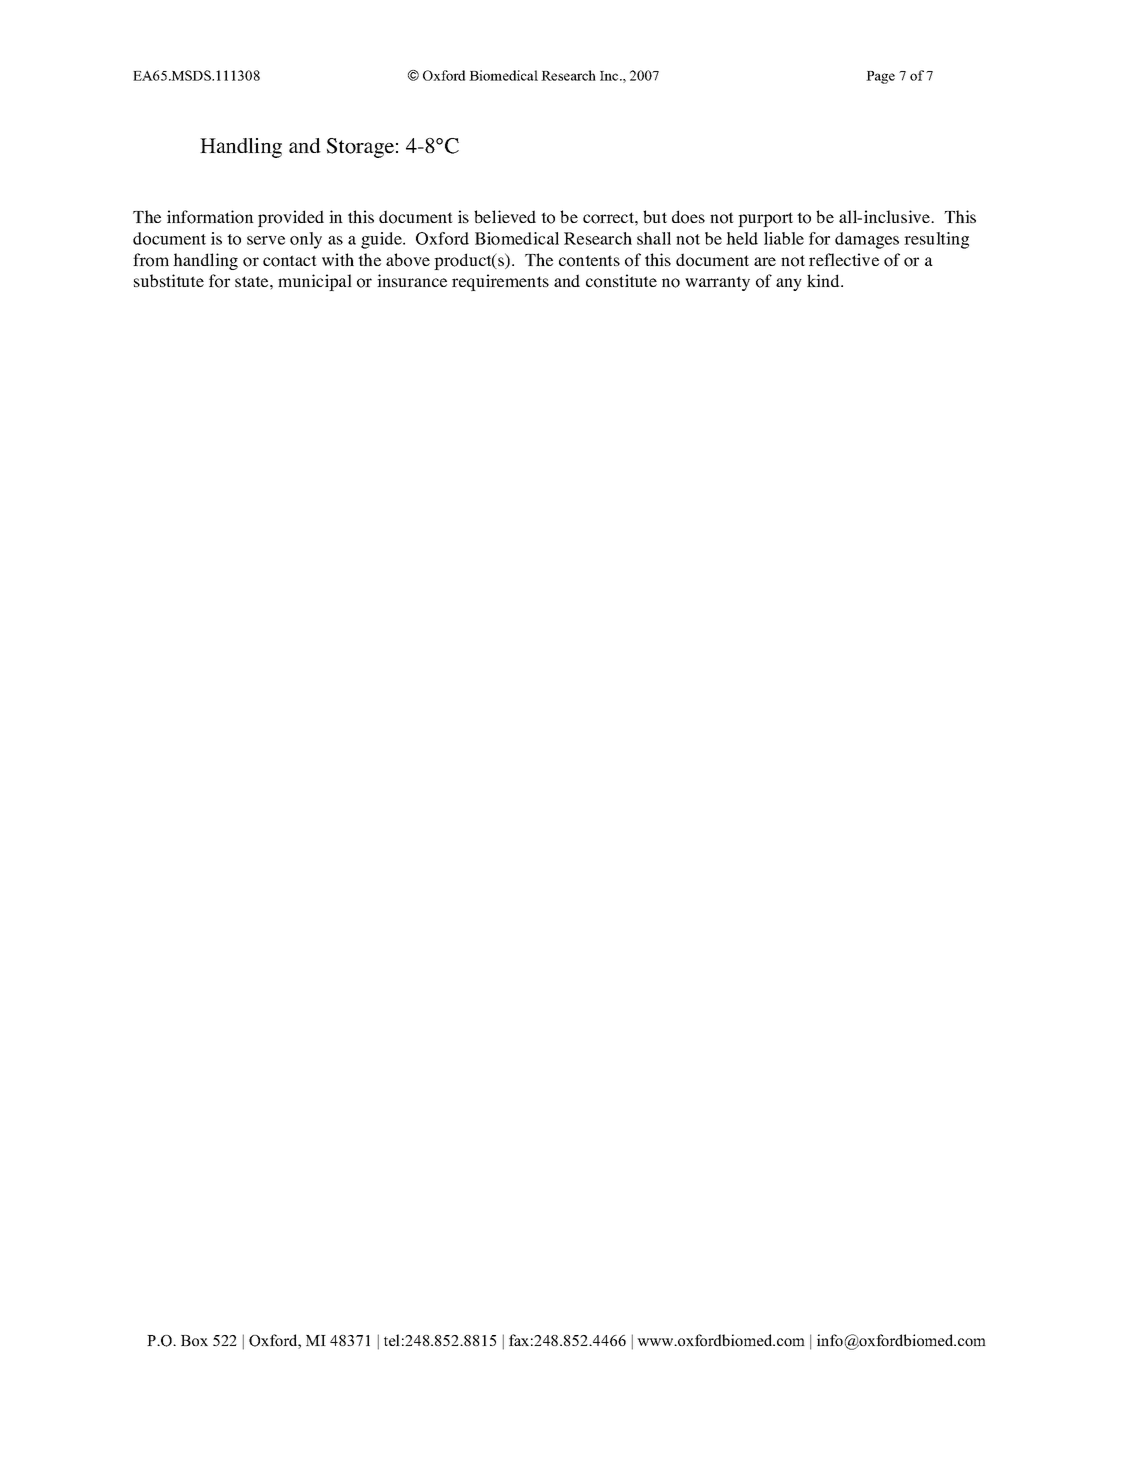  What do you see at coordinates (194, 1340) in the screenshot?
I see `Box` at bounding box center [194, 1340].
